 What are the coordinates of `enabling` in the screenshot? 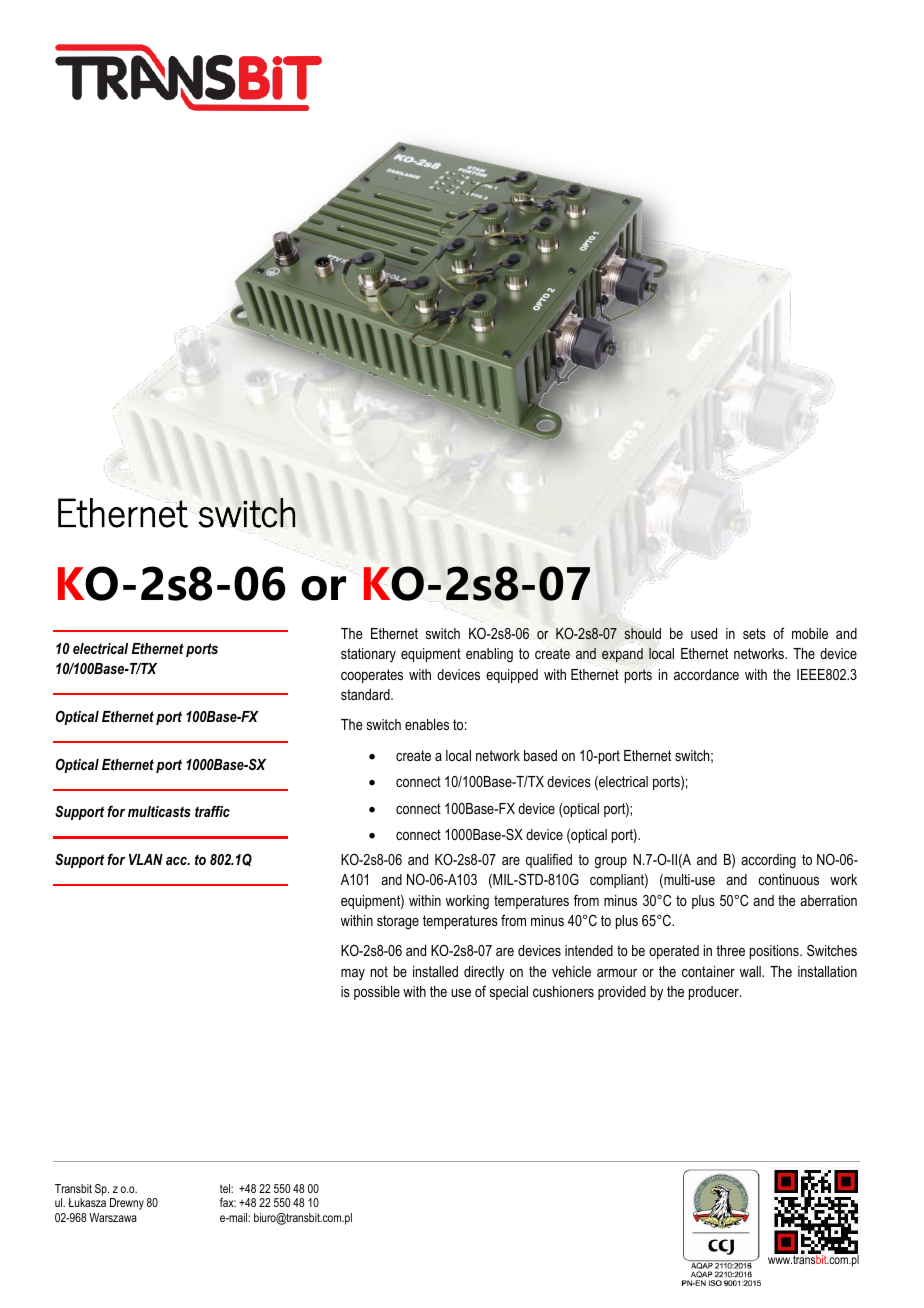 It's located at (489, 655).
